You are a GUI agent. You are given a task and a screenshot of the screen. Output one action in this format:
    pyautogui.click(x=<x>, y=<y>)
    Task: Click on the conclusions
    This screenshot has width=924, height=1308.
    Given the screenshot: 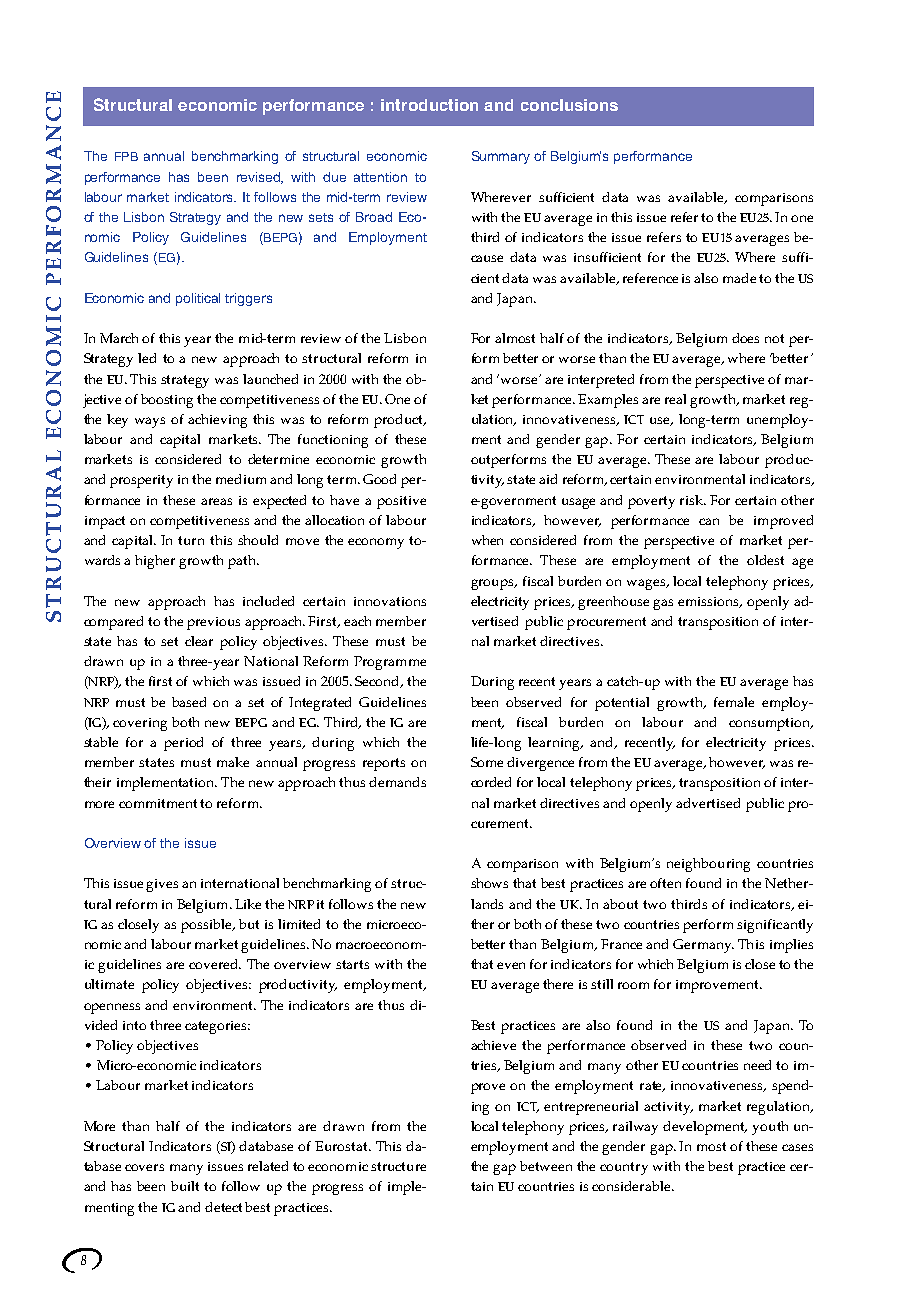 What is the action you would take?
    pyautogui.click(x=569, y=105)
